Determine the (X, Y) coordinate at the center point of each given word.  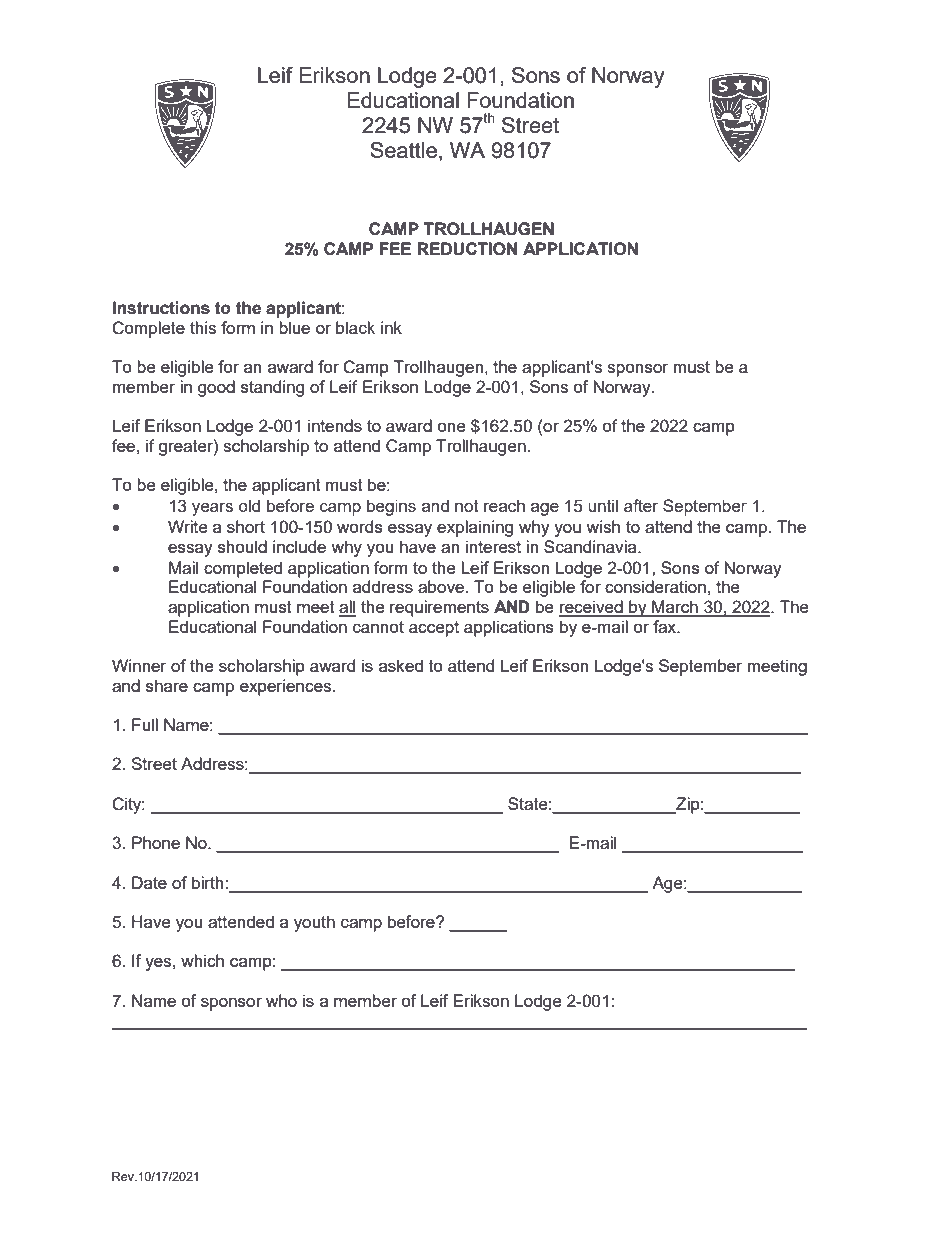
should (242, 546)
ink (391, 327)
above (442, 586)
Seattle (403, 150)
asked (401, 665)
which (202, 960)
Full (145, 724)
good (216, 388)
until (603, 505)
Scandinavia (591, 546)
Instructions (161, 308)
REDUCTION (467, 249)
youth (314, 923)
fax (666, 626)
